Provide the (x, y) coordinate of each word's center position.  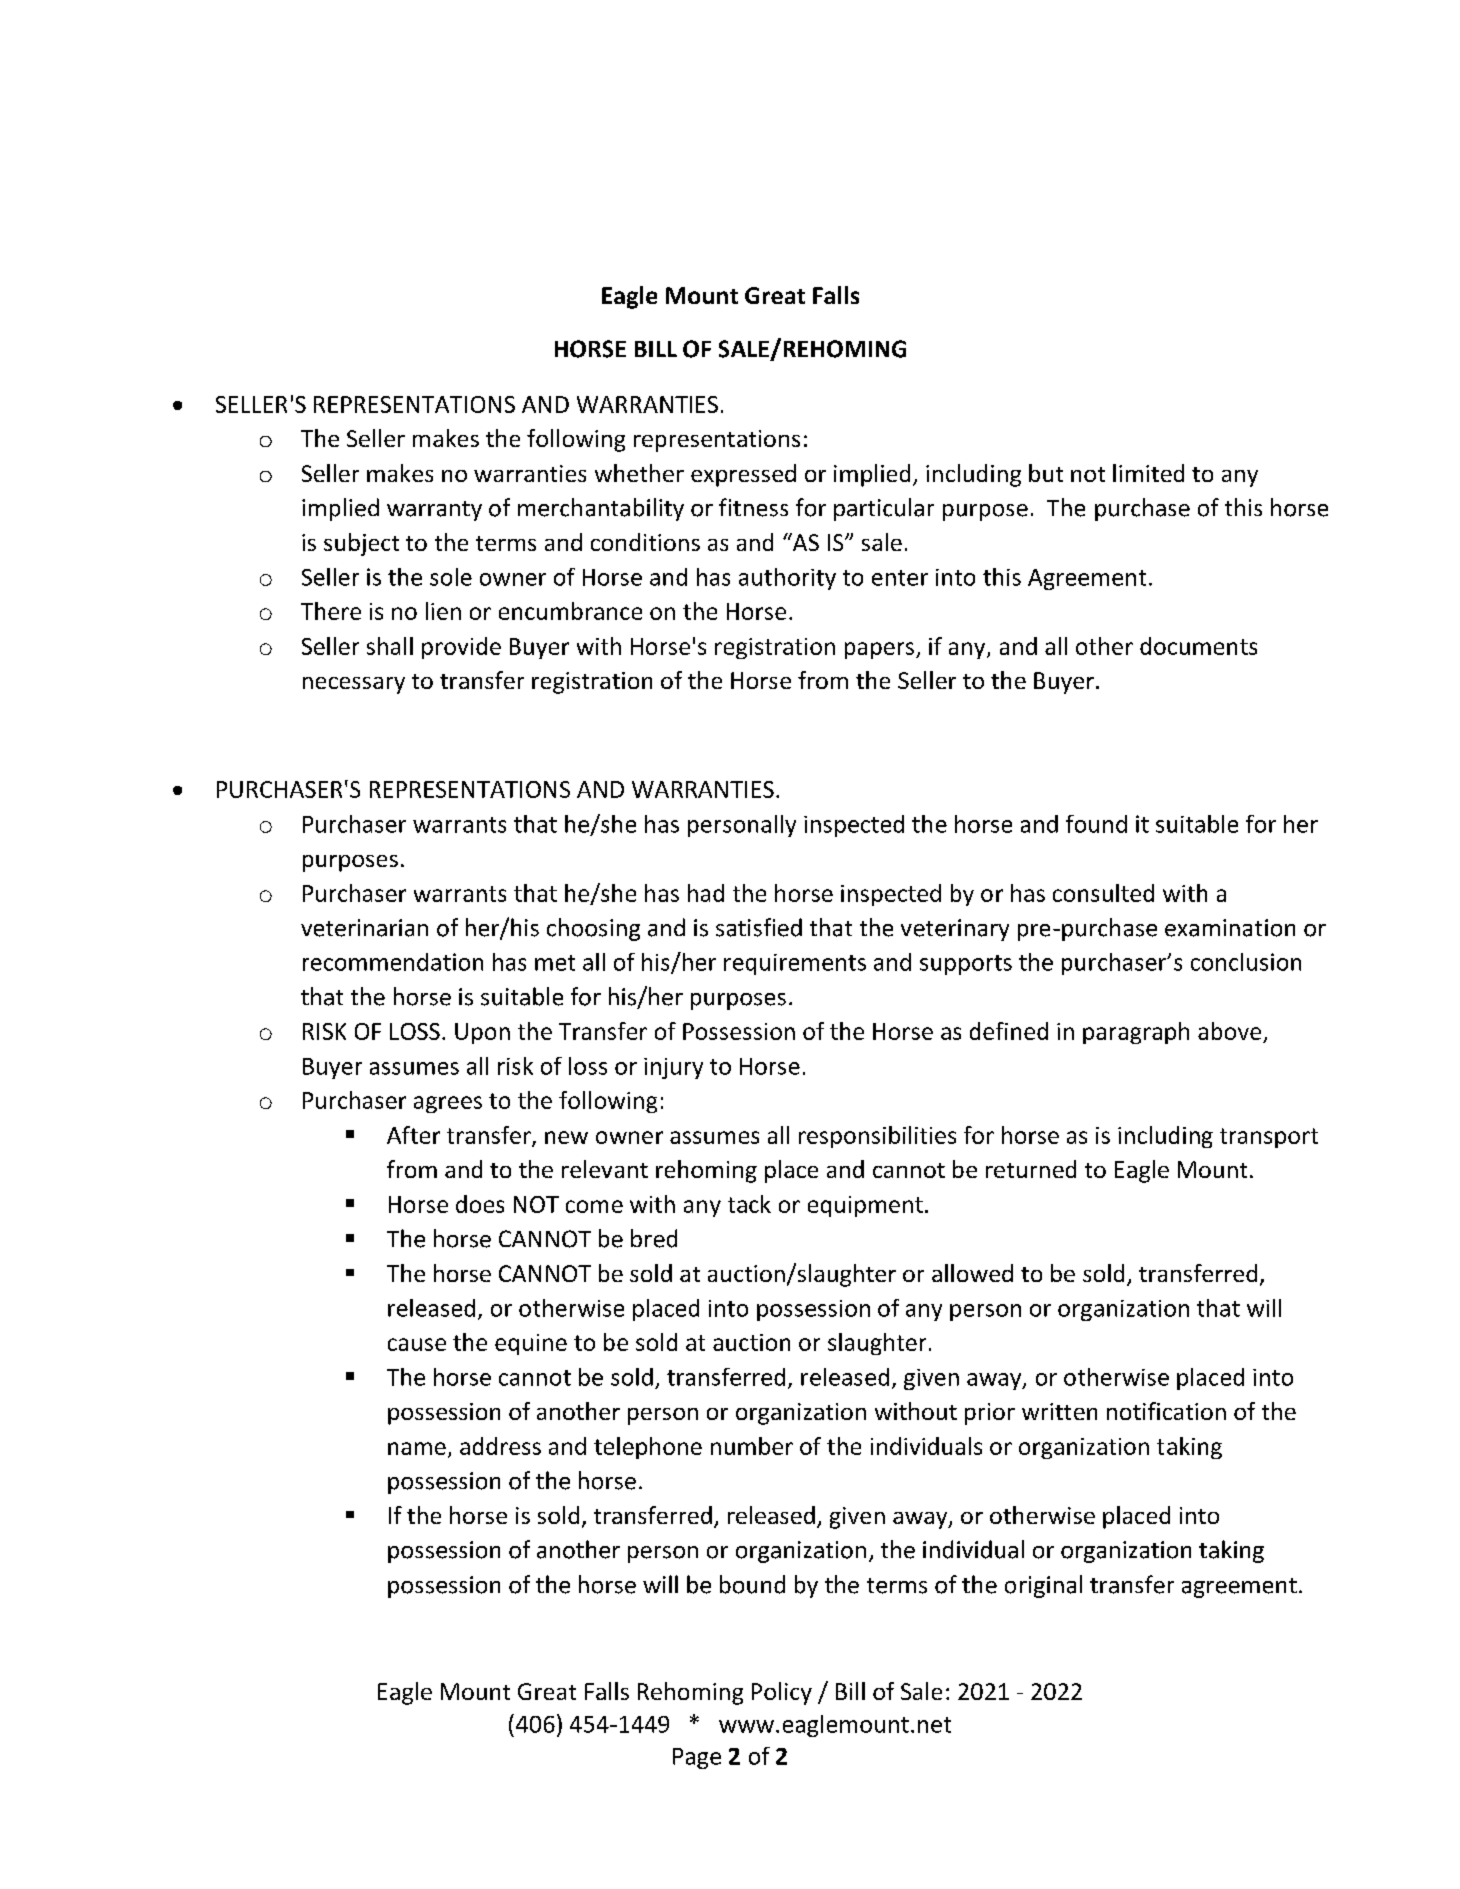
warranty (434, 511)
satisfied (759, 927)
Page (697, 1758)
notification (1166, 1411)
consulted (1103, 893)
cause (417, 1344)
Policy (782, 1693)
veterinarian (364, 928)
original (1043, 1586)
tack (749, 1204)
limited (1148, 473)
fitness (753, 507)
